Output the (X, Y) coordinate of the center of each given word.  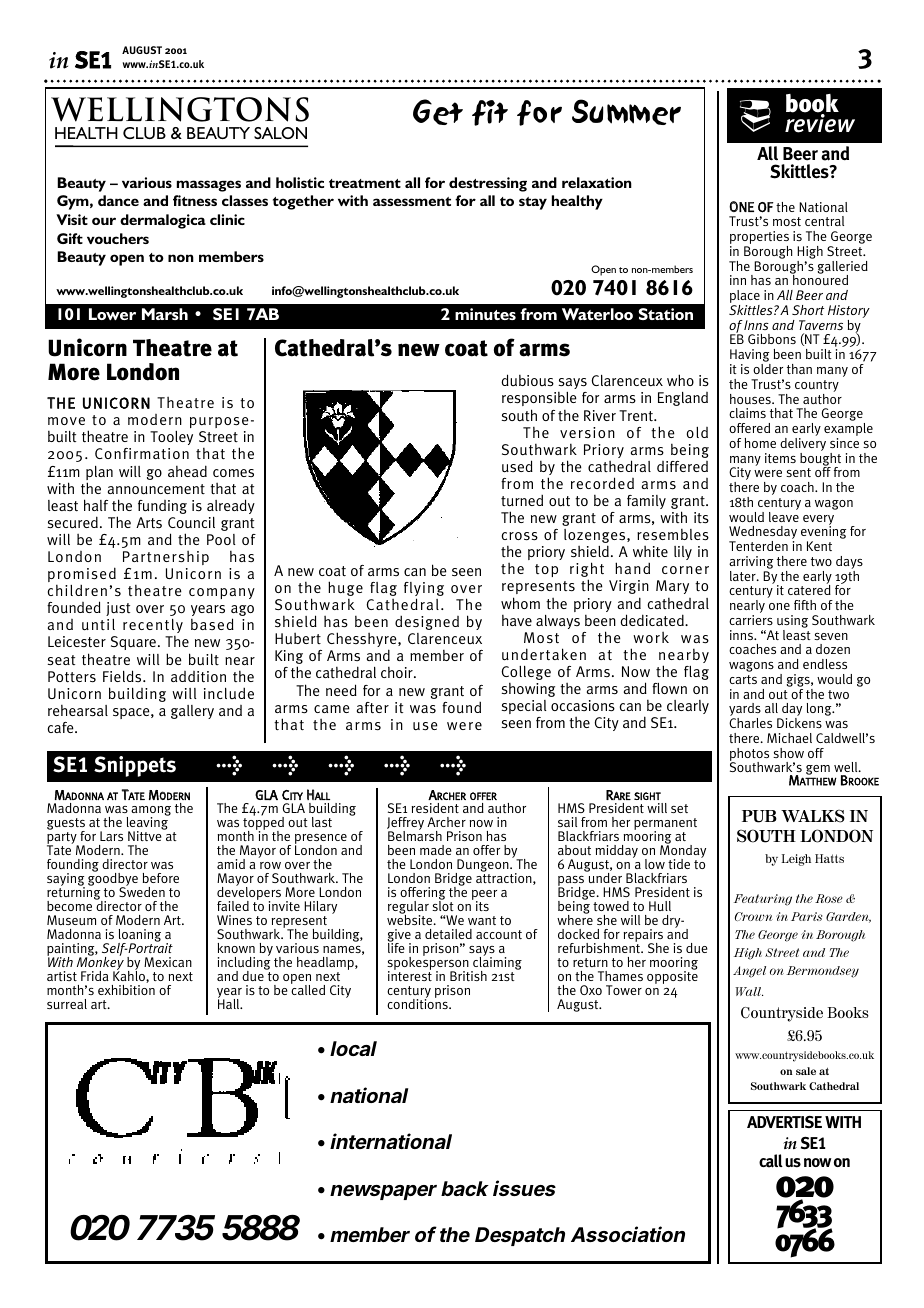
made (436, 850)
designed (427, 623)
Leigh (796, 860)
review (820, 122)
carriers (751, 620)
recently (153, 626)
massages (209, 186)
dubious (527, 380)
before (161, 878)
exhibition (126, 990)
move (66, 421)
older (768, 369)
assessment (412, 201)
